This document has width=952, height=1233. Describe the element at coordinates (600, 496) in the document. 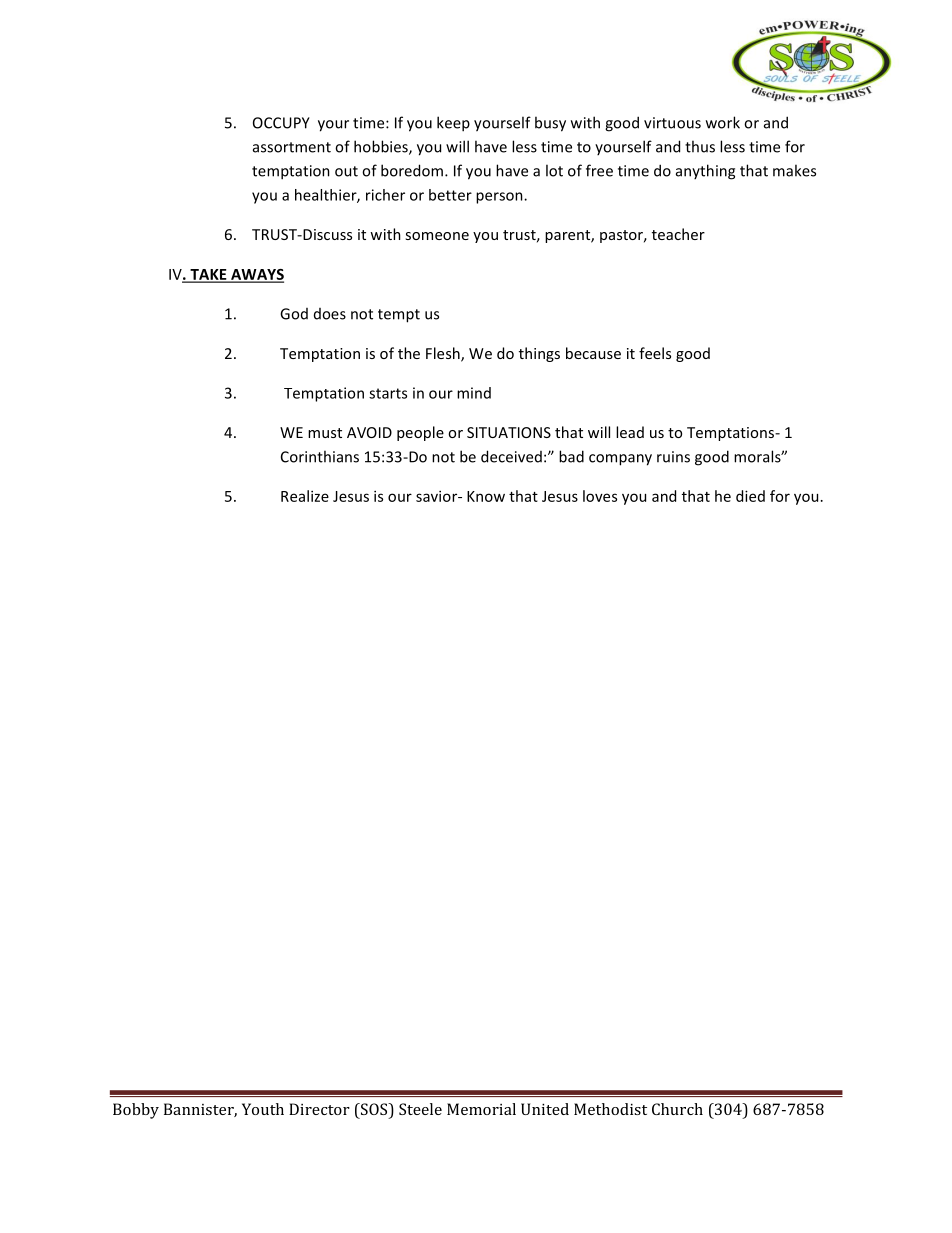

I see `loves` at that location.
